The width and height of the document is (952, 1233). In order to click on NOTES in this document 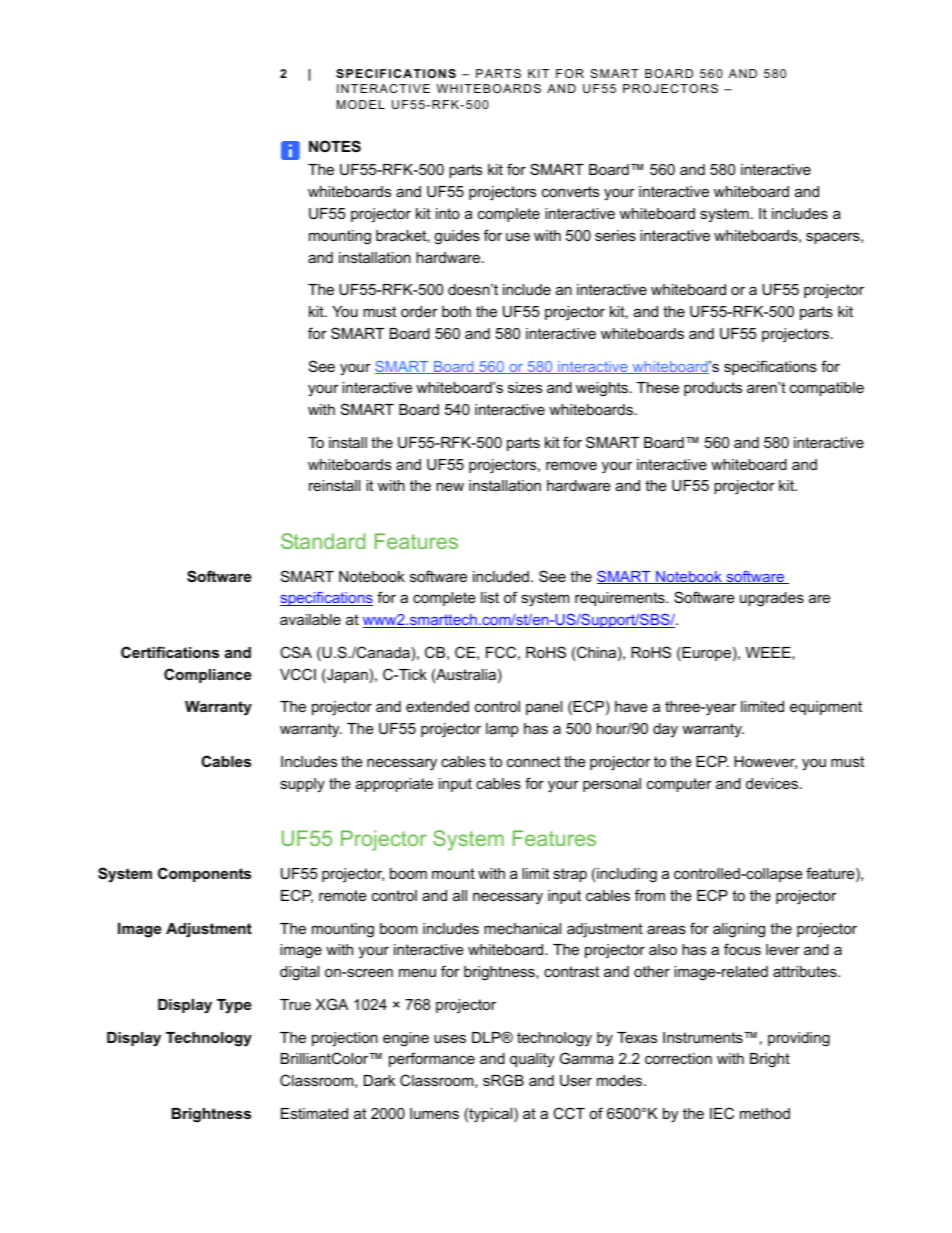, I will do `click(335, 146)`.
